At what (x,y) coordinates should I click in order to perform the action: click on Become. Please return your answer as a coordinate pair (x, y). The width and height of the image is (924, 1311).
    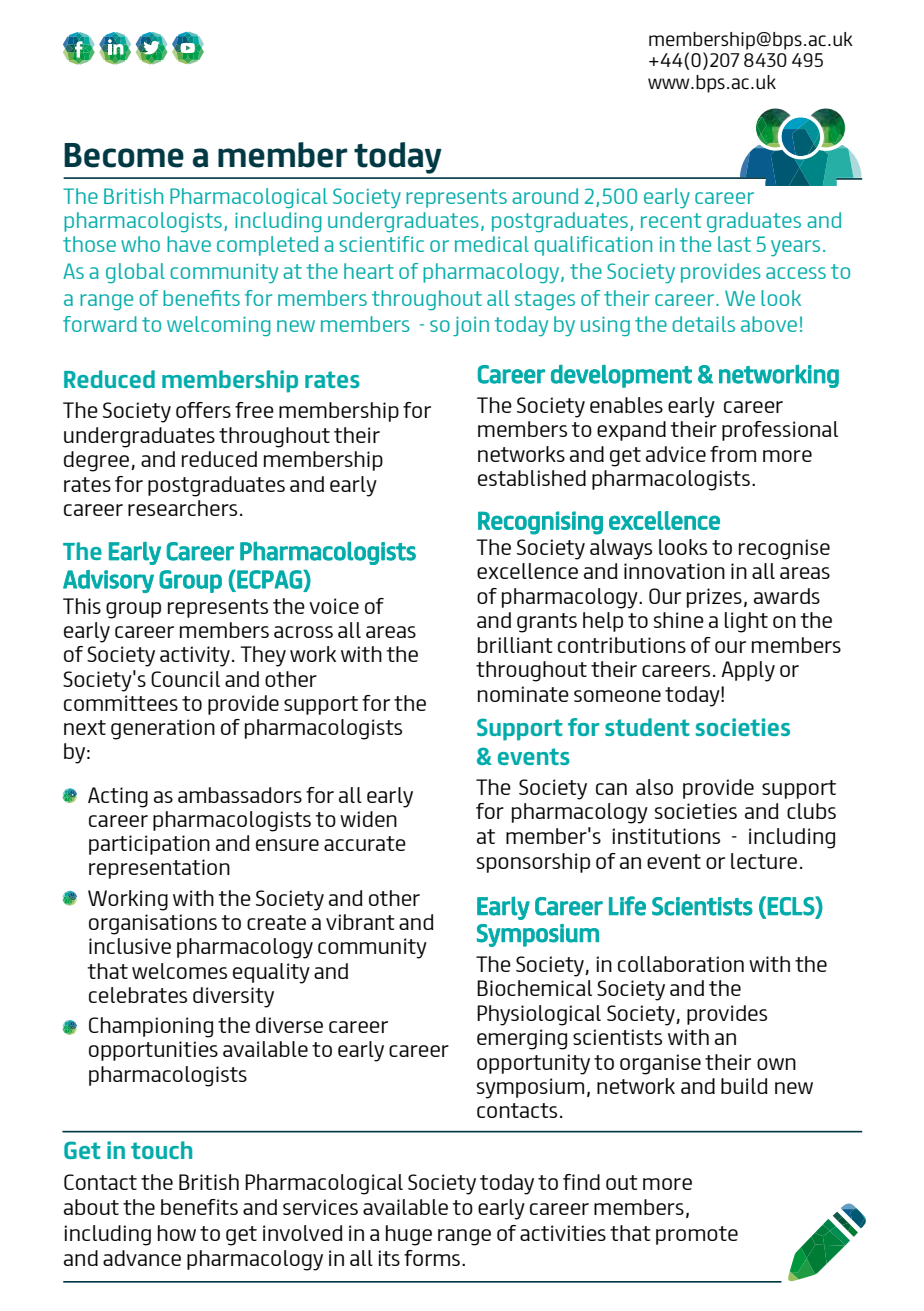
    Looking at the image, I should click on (124, 155).
